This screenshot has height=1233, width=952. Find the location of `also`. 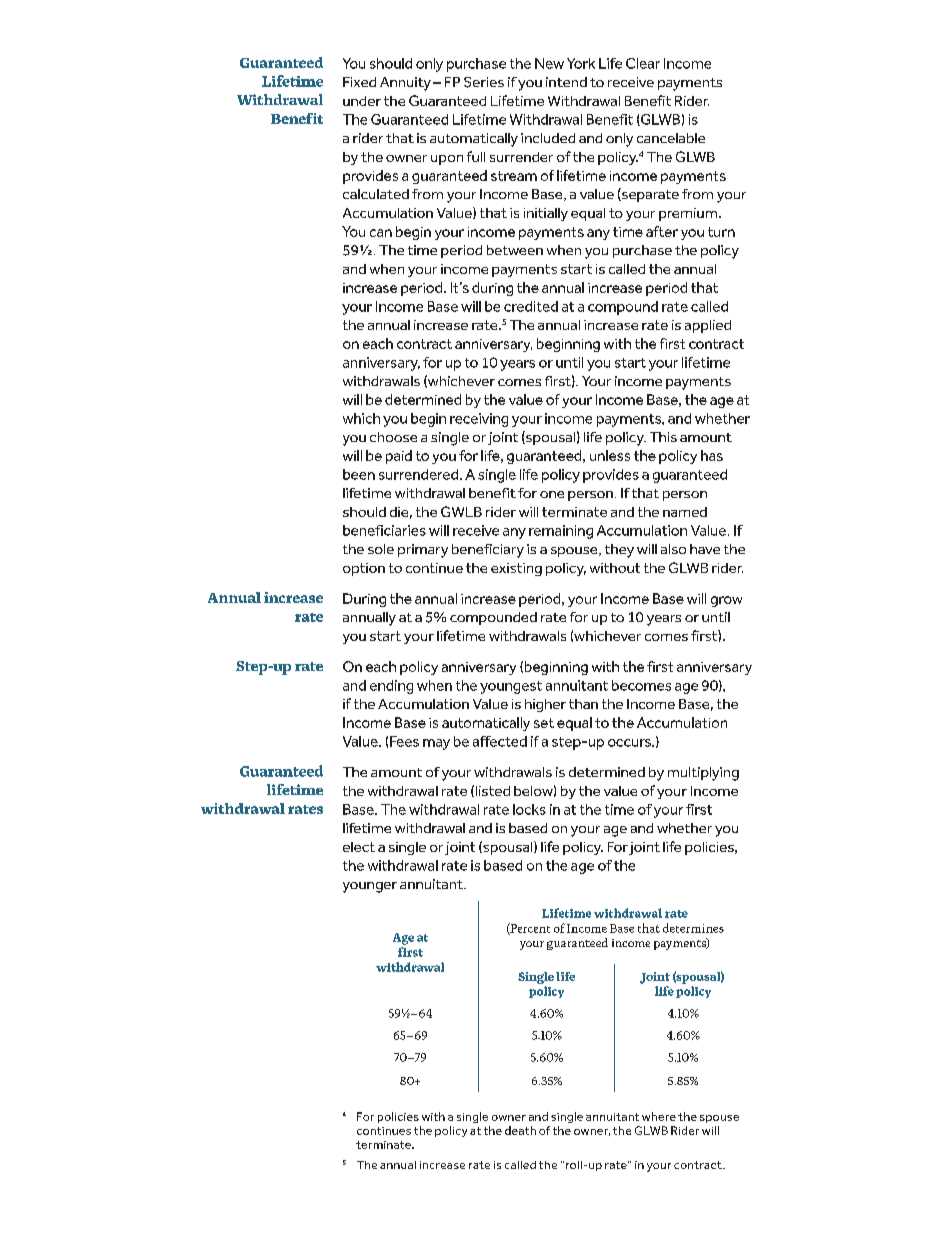

also is located at coordinates (673, 549).
